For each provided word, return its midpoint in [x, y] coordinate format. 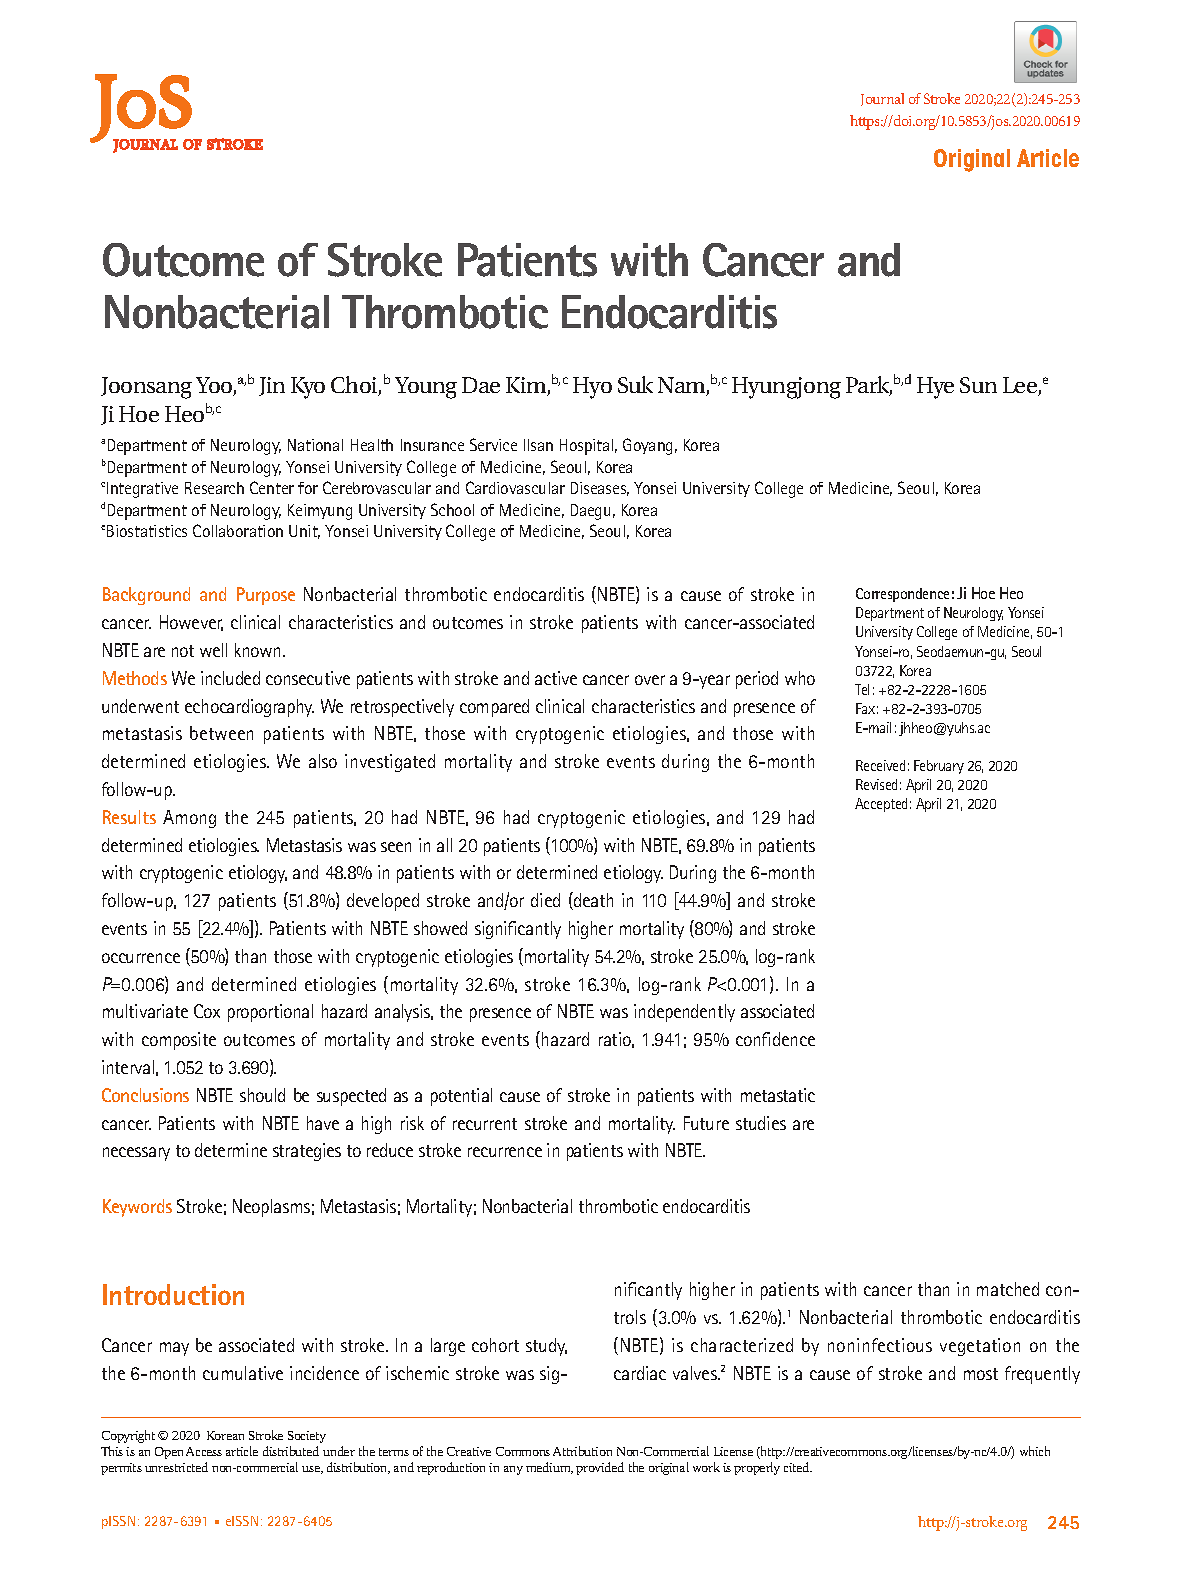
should [262, 1095]
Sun [978, 385]
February [939, 767]
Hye [935, 388]
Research [214, 488]
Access [204, 1451]
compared [494, 708]
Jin [272, 386]
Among [189, 819]
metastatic [778, 1095]
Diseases [600, 489]
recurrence [505, 1152]
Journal [882, 99]
